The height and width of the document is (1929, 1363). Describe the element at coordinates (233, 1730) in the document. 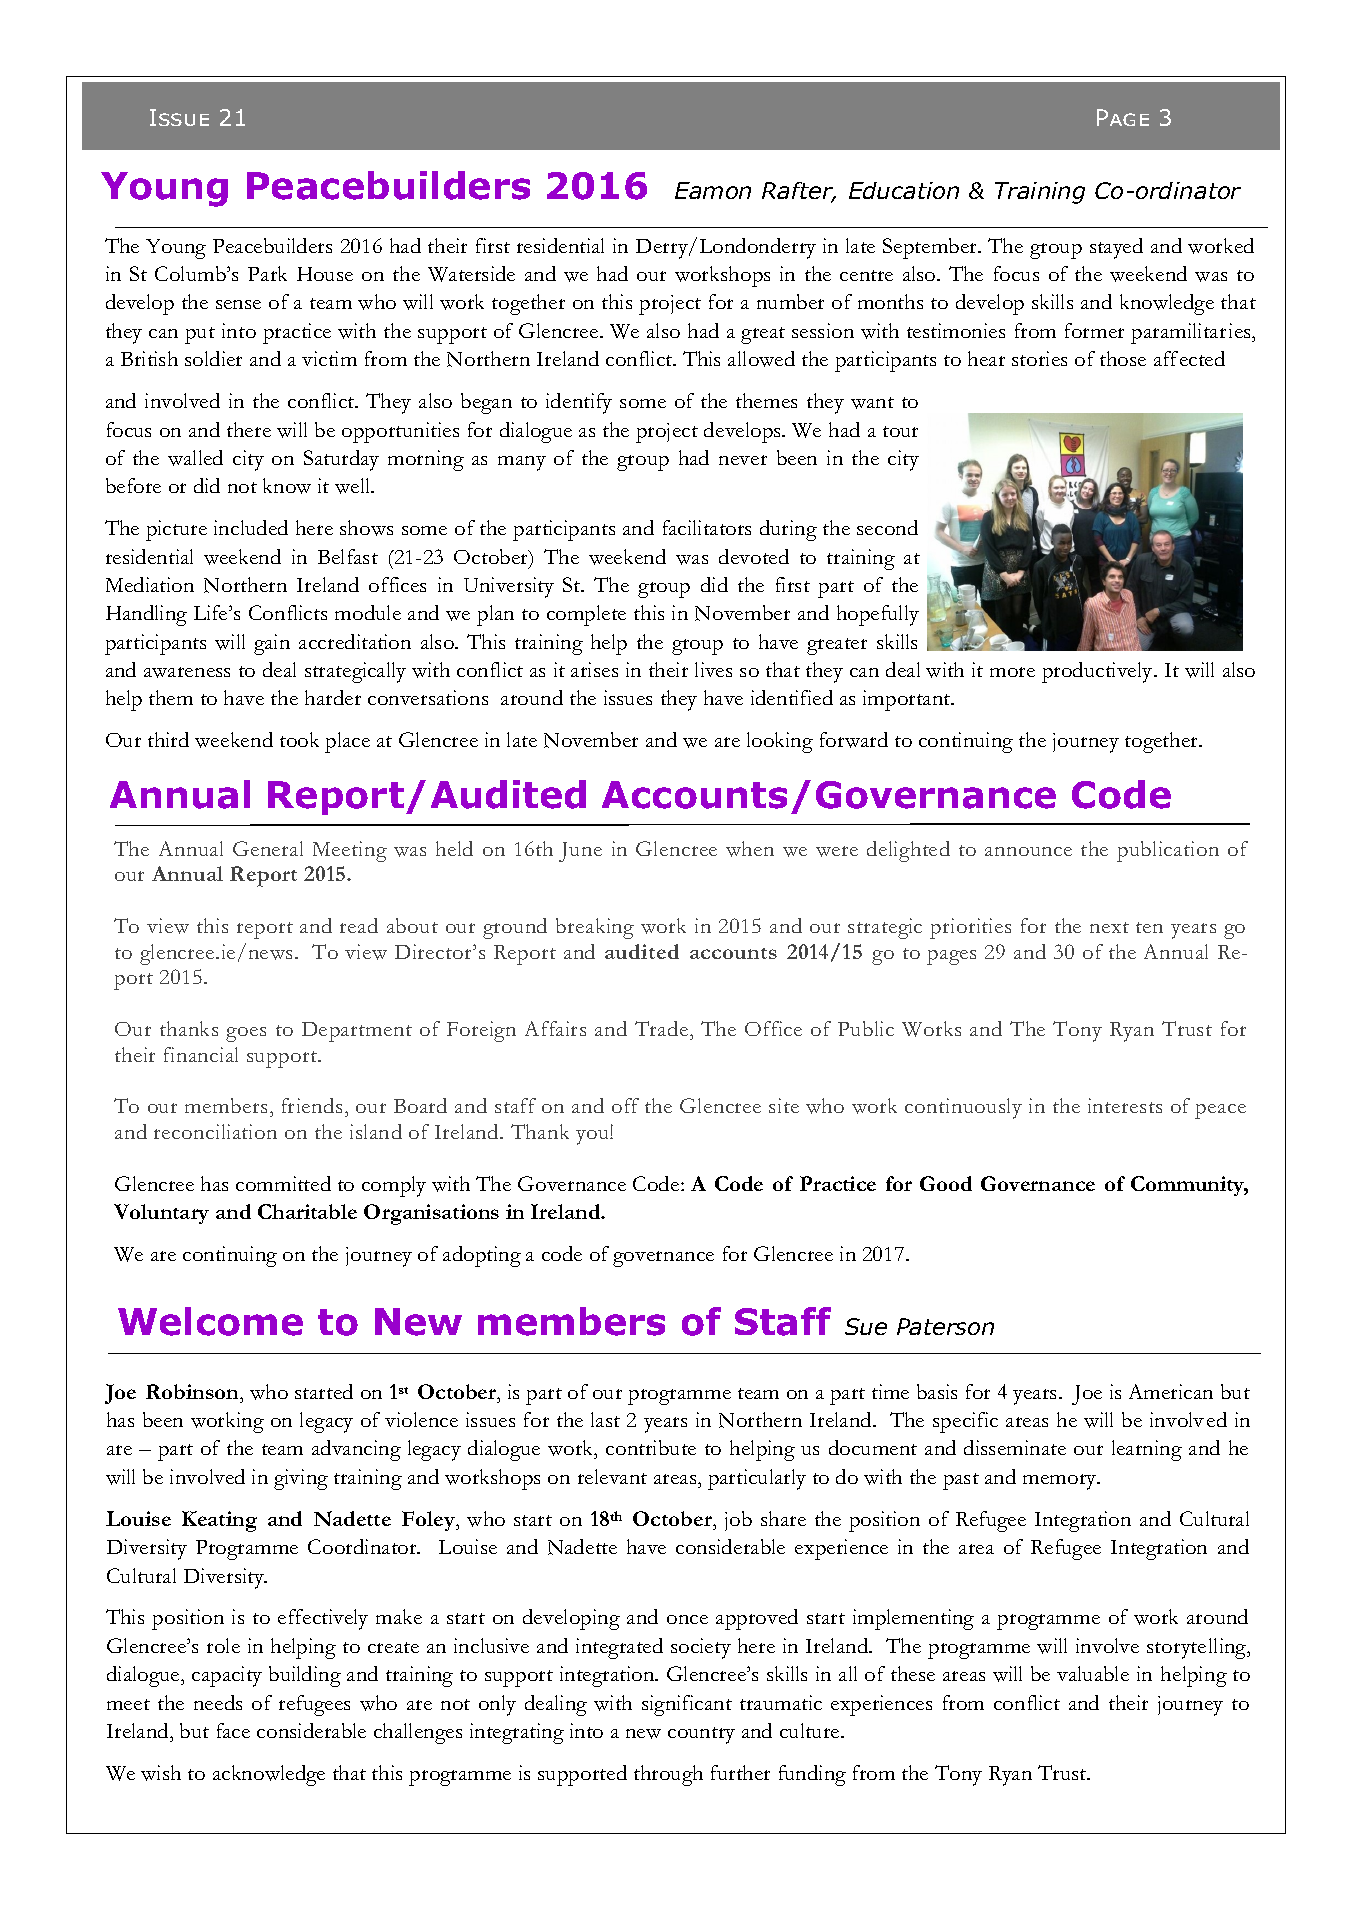

I see `face` at that location.
